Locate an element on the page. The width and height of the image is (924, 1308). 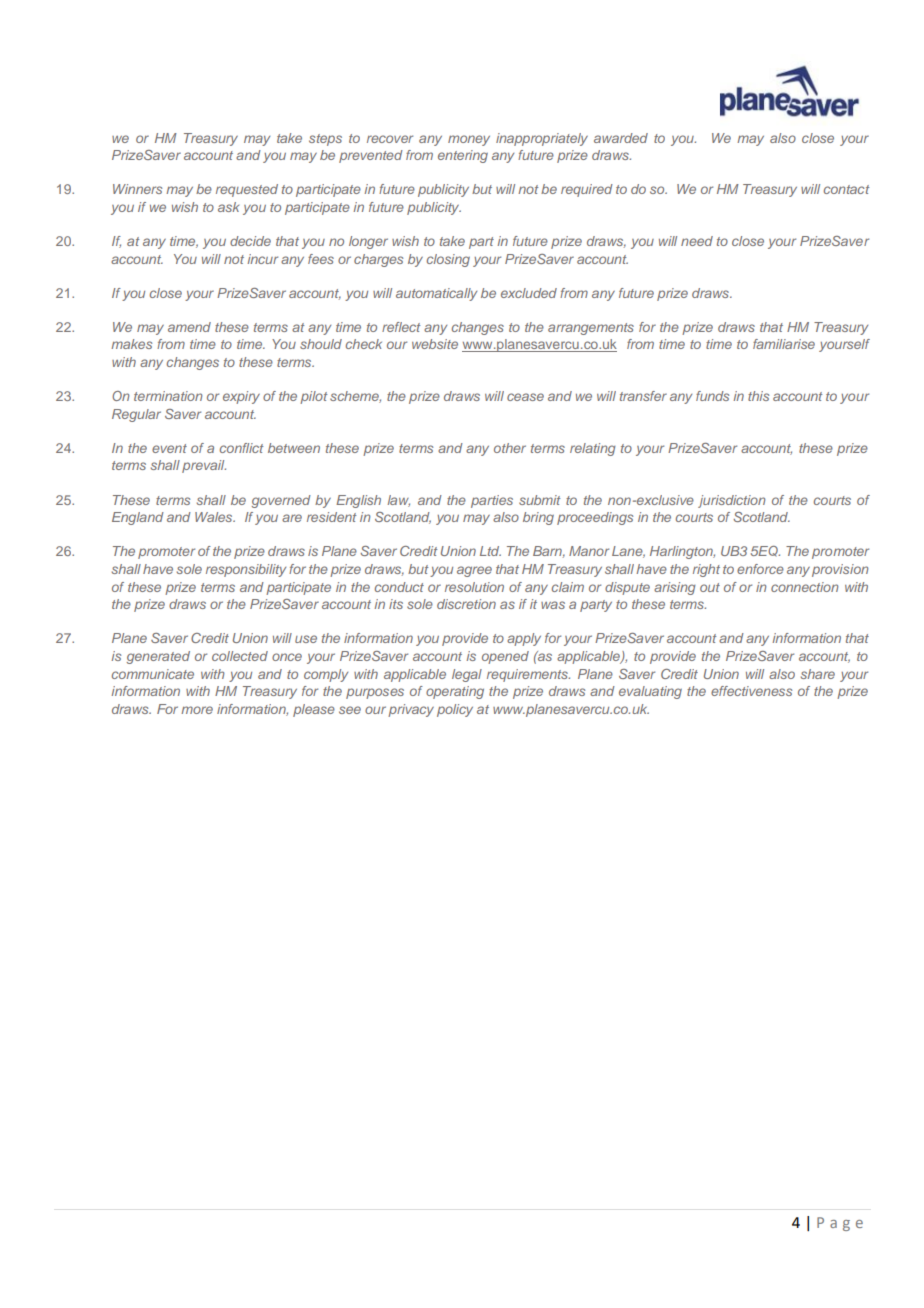
Ltd is located at coordinates (490, 551).
